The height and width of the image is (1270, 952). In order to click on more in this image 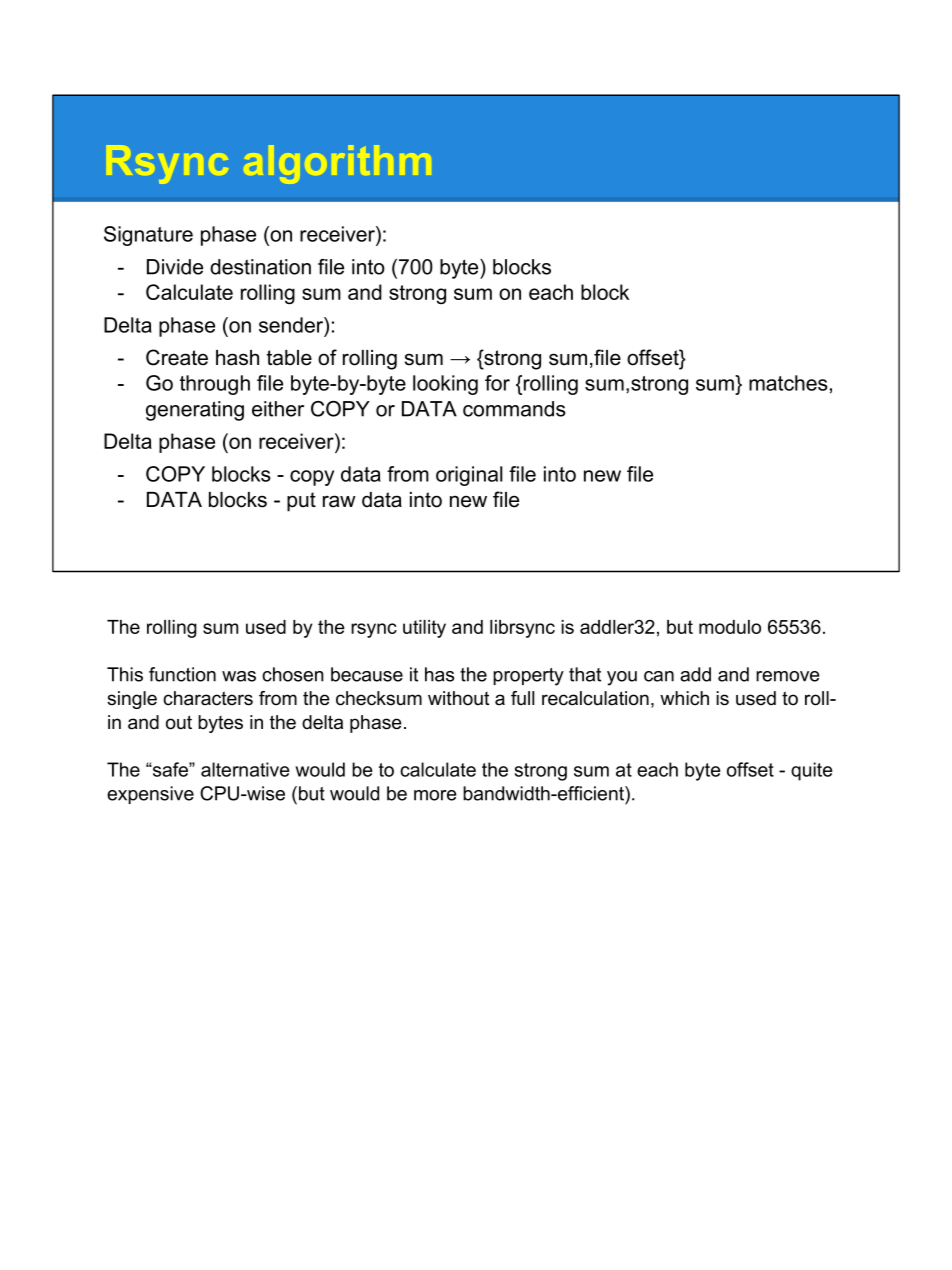, I will do `click(435, 795)`.
